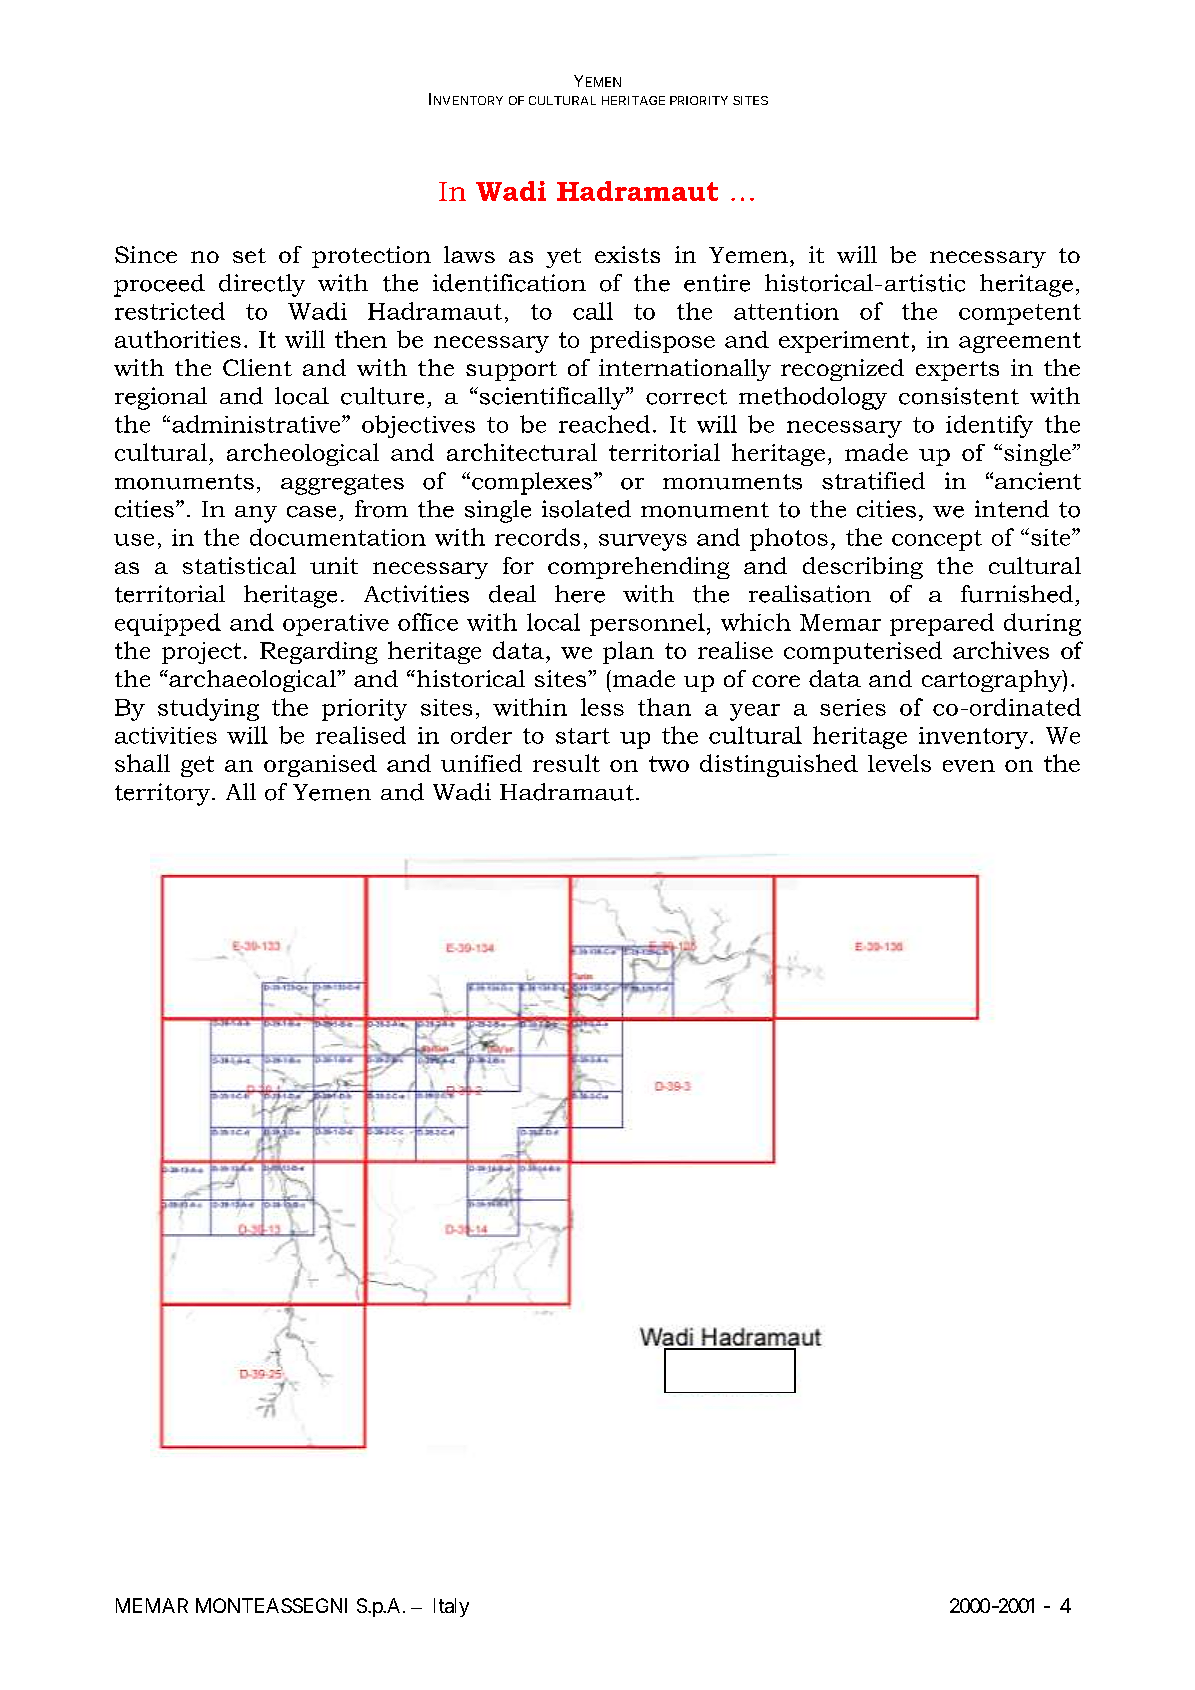  Describe the element at coordinates (566, 763) in the screenshot. I see `result` at that location.
